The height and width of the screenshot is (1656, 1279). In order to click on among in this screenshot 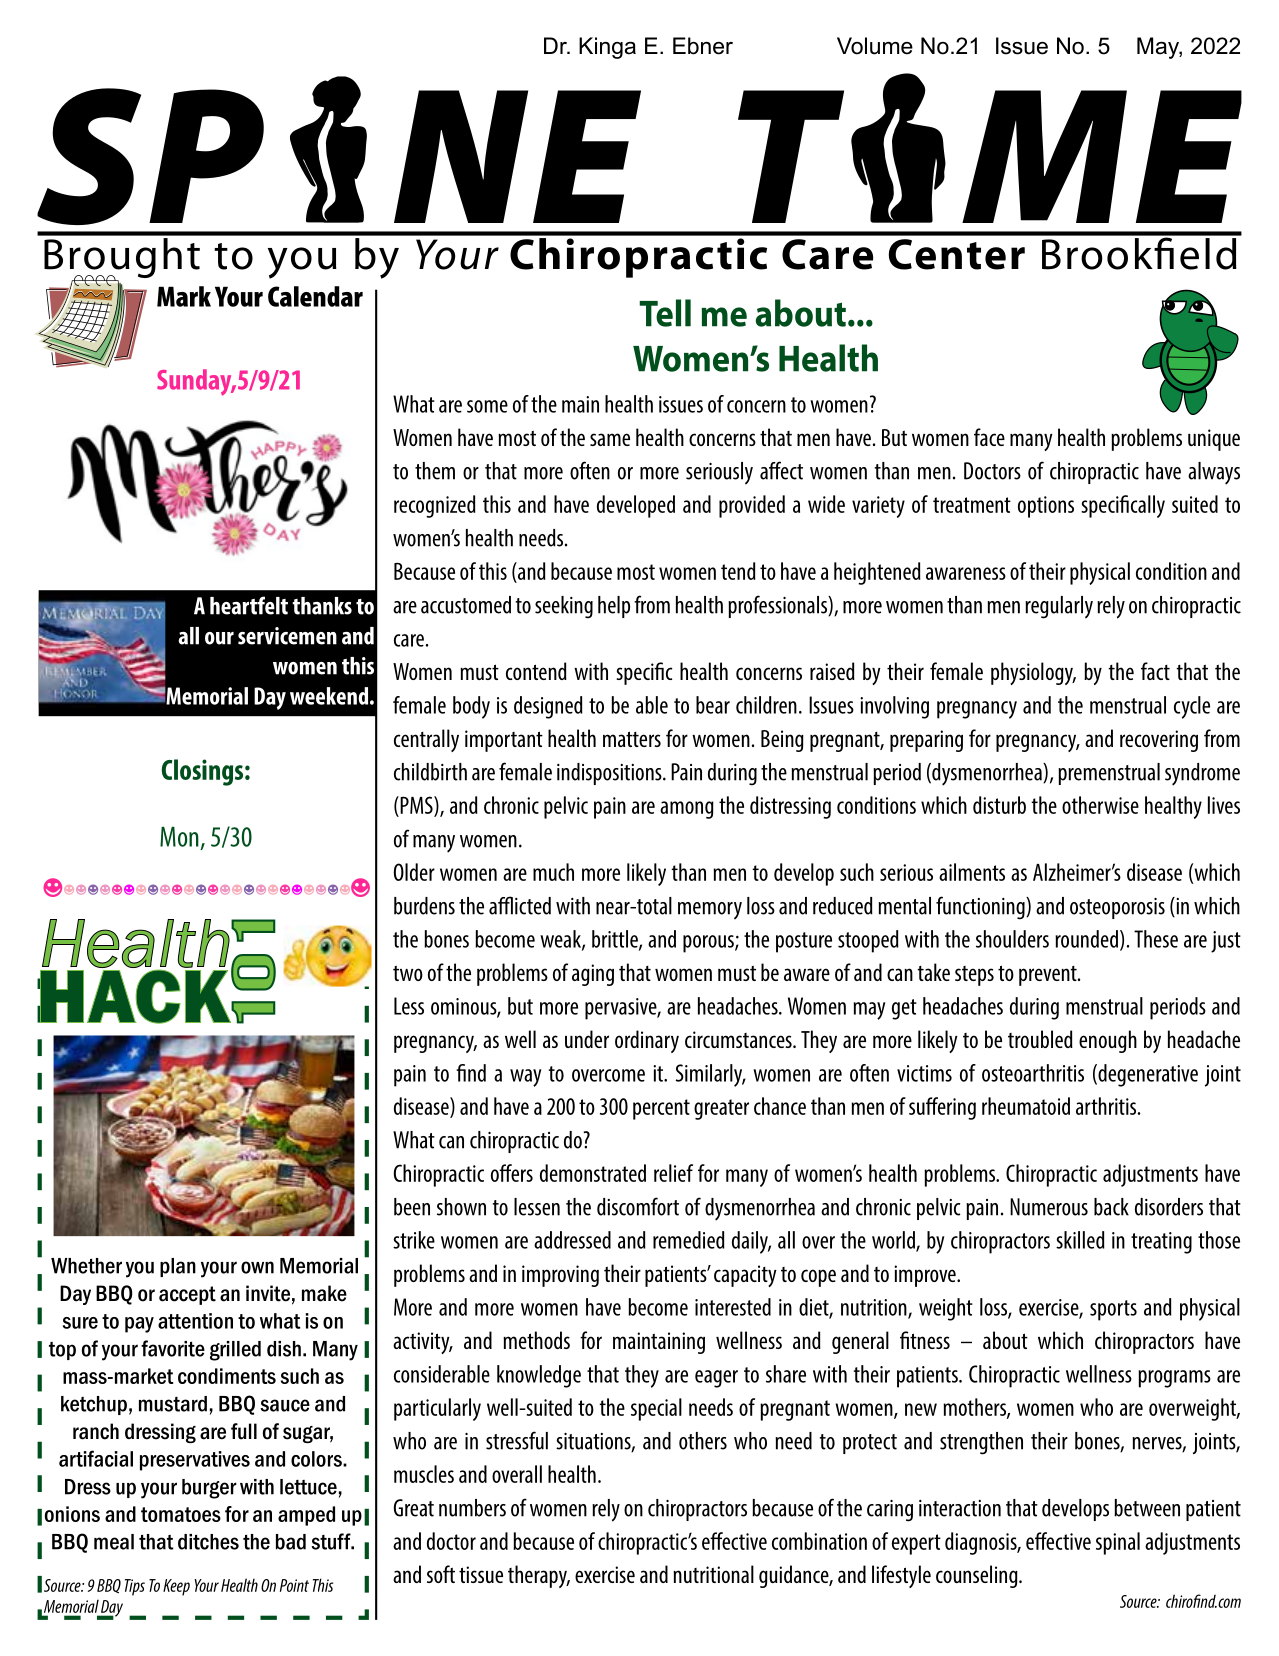, I will do `click(687, 810)`.
